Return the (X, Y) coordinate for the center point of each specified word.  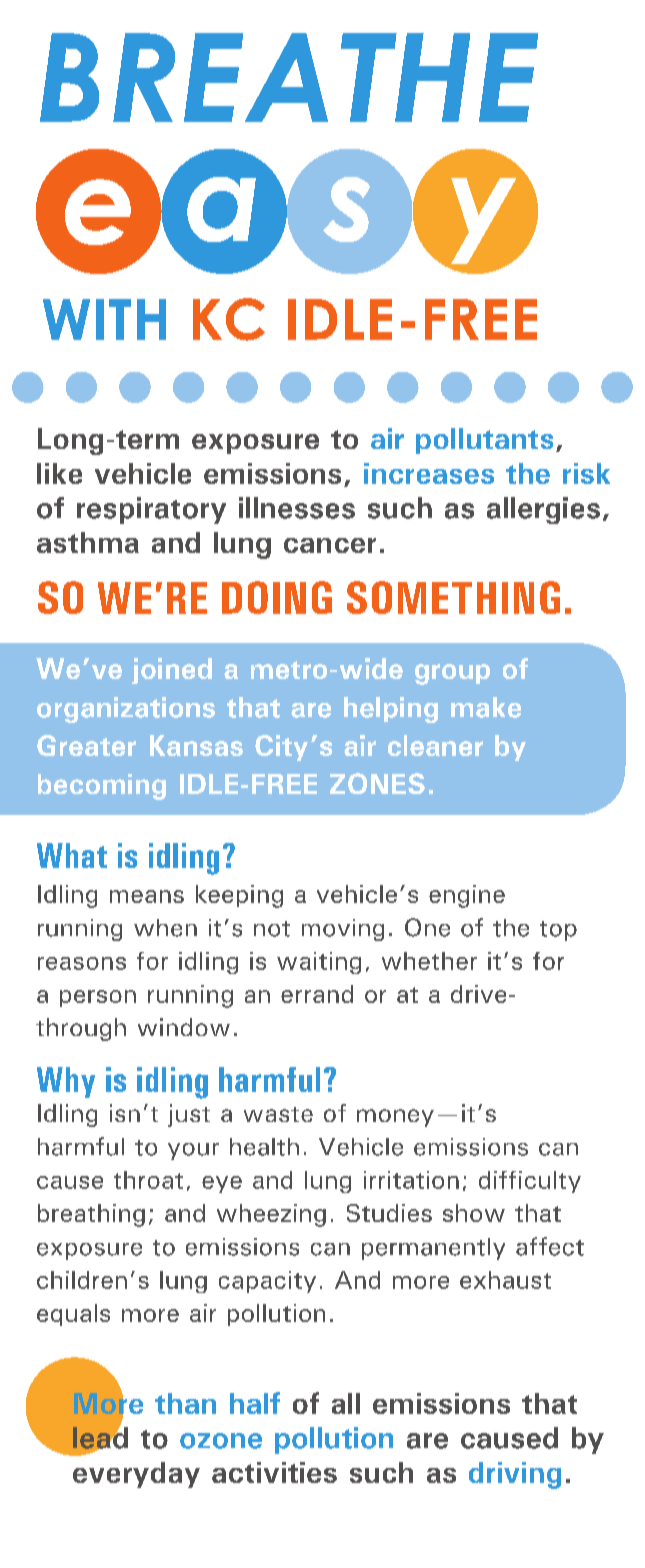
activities (274, 1472)
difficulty (530, 1182)
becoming (102, 787)
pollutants (484, 441)
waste (278, 1114)
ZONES (377, 783)
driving (515, 1475)
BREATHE (289, 77)
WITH (104, 319)
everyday (136, 1475)
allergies (543, 510)
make (486, 707)
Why (66, 1082)
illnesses (297, 508)
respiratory (151, 510)
